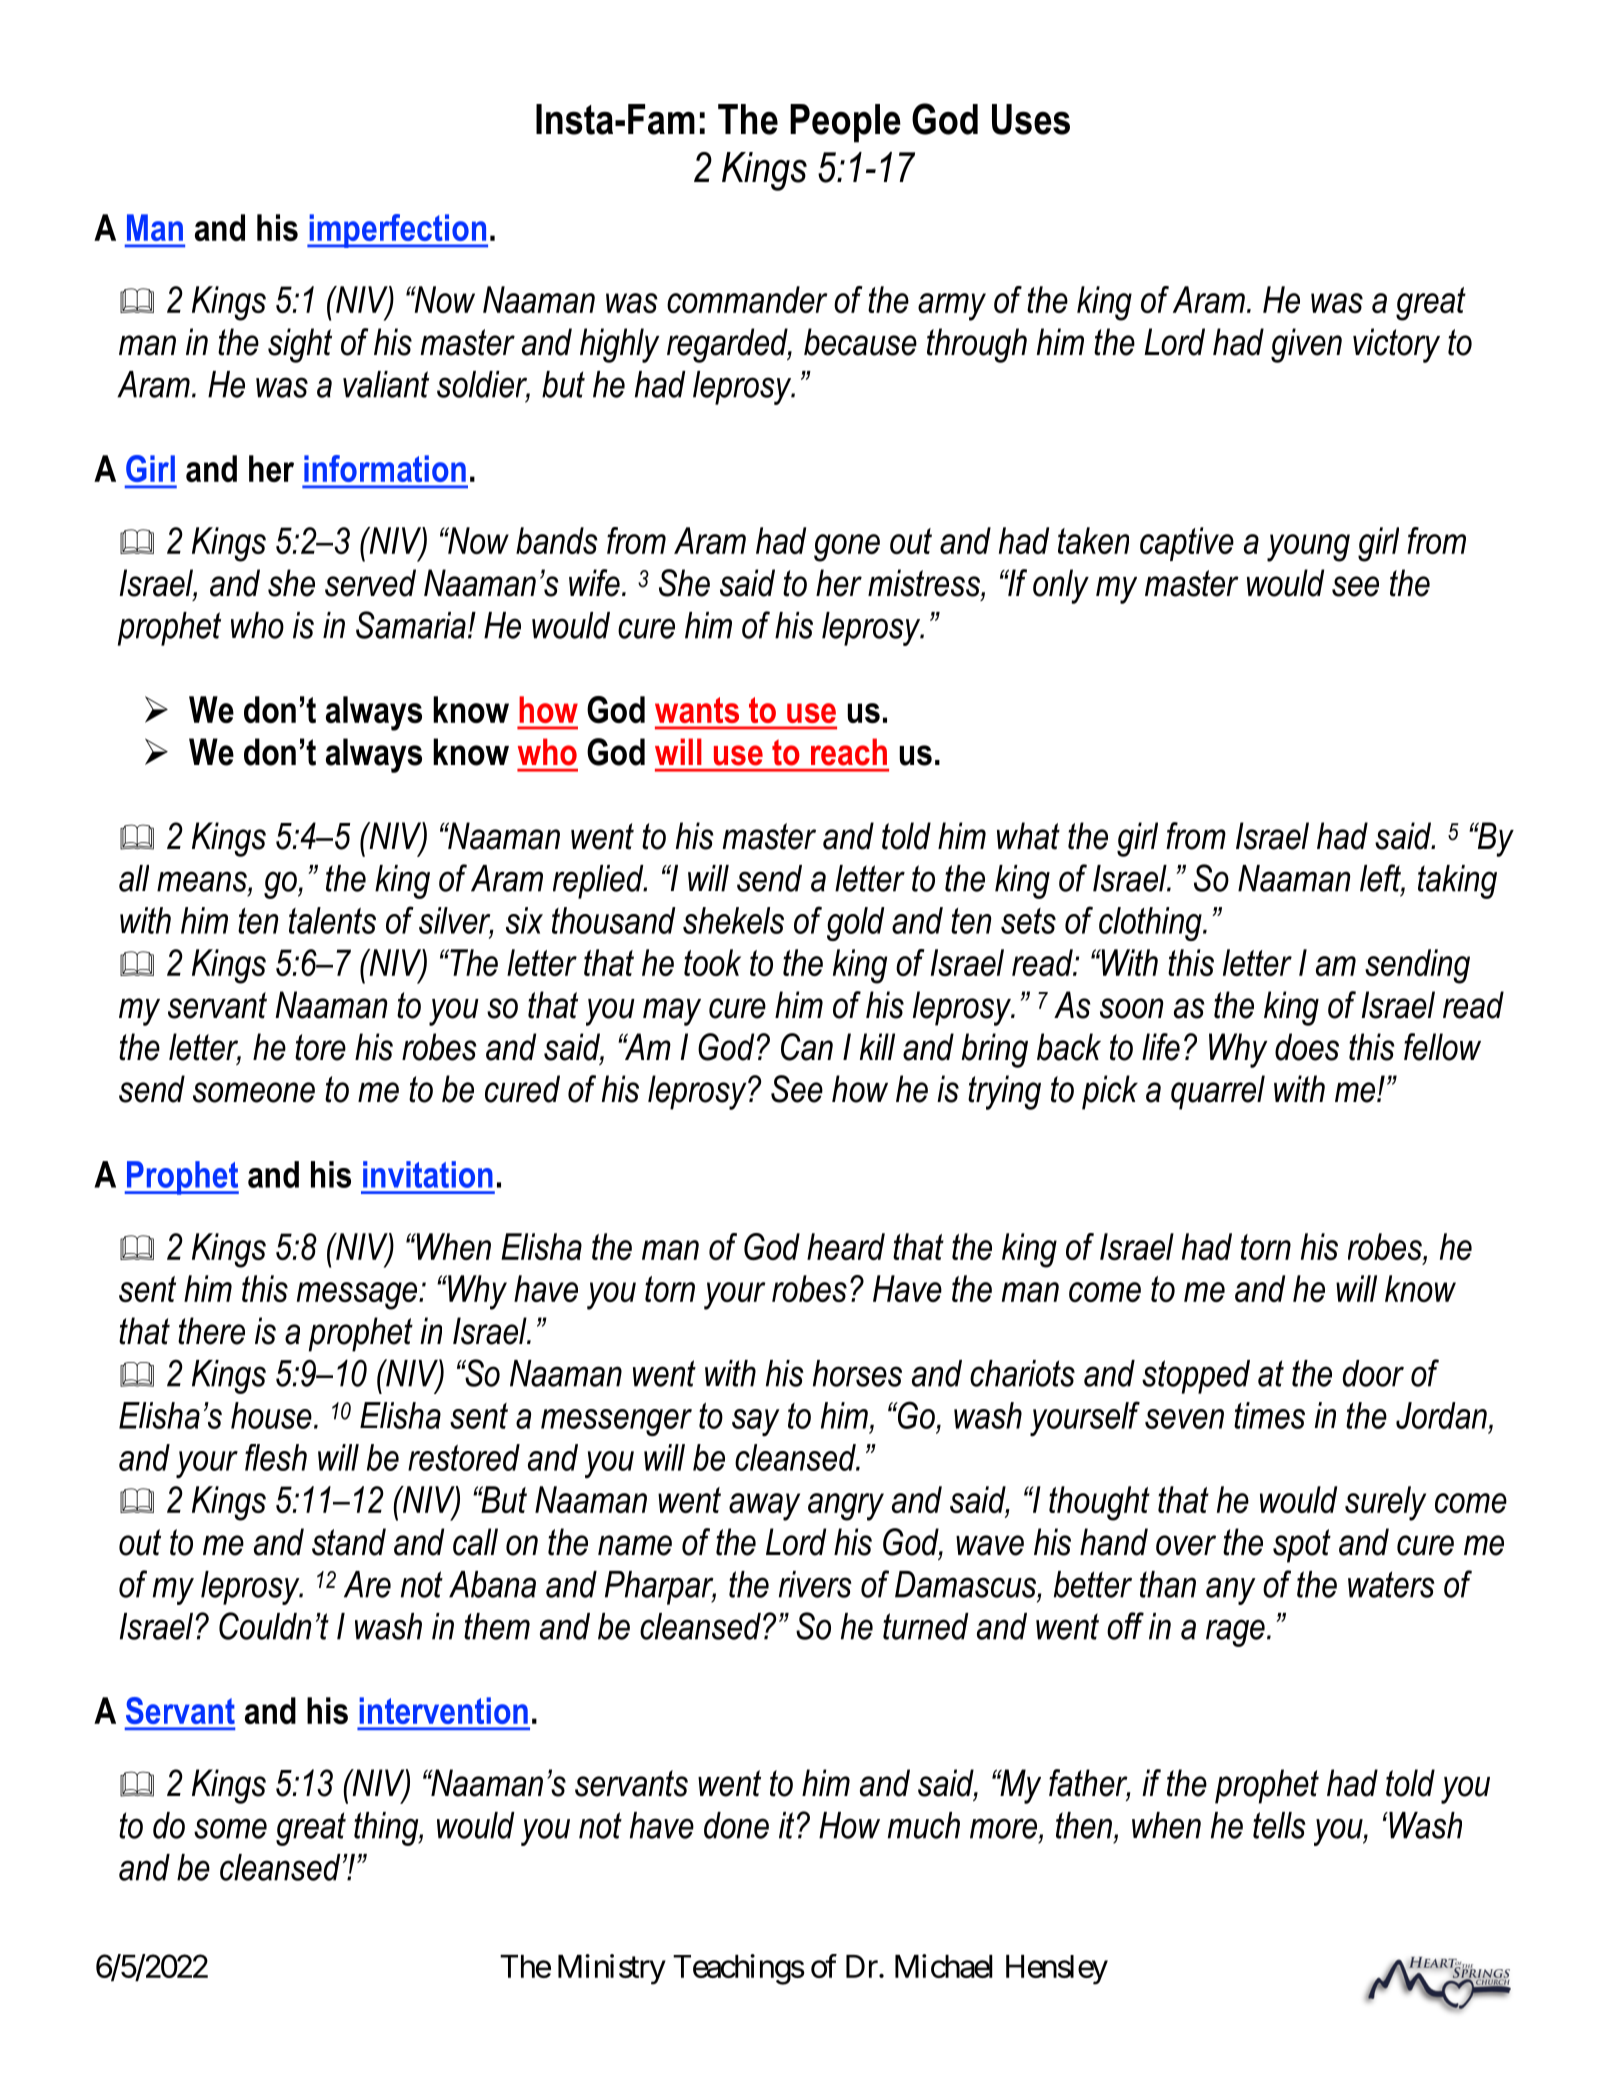  What do you see at coordinates (612, 1969) in the screenshot?
I see `Ministry` at bounding box center [612, 1969].
